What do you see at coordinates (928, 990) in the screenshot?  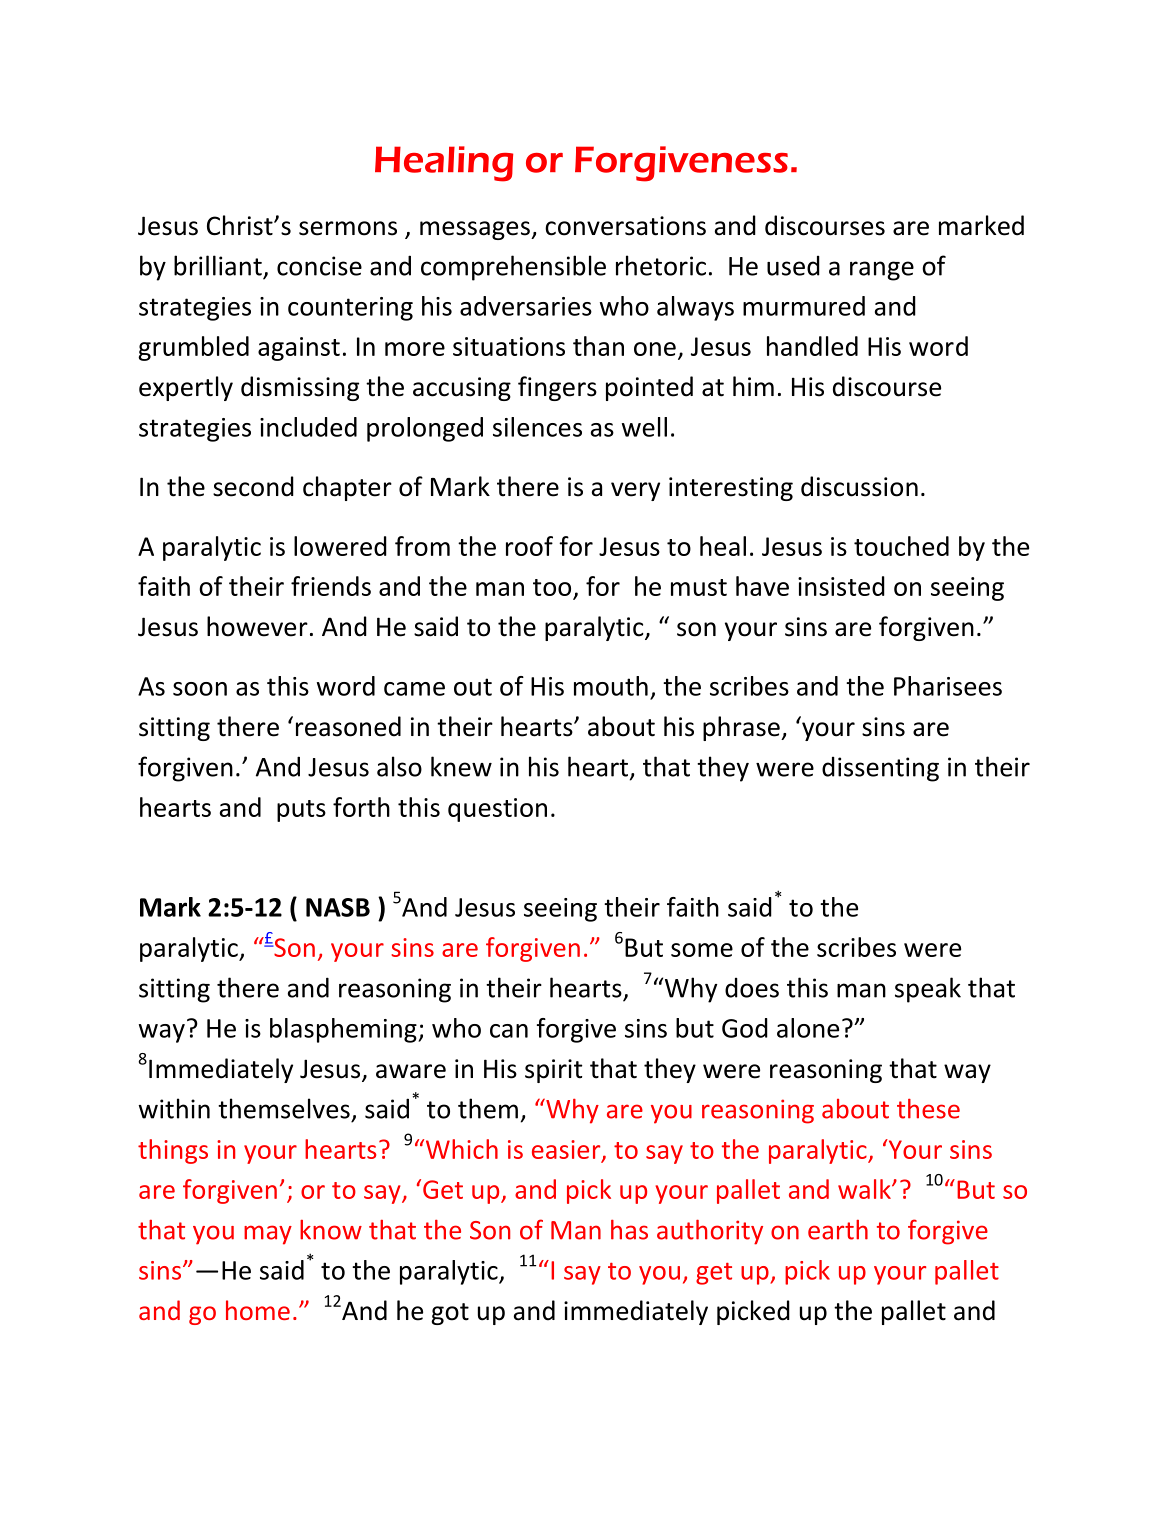 I see `speak` at bounding box center [928, 990].
